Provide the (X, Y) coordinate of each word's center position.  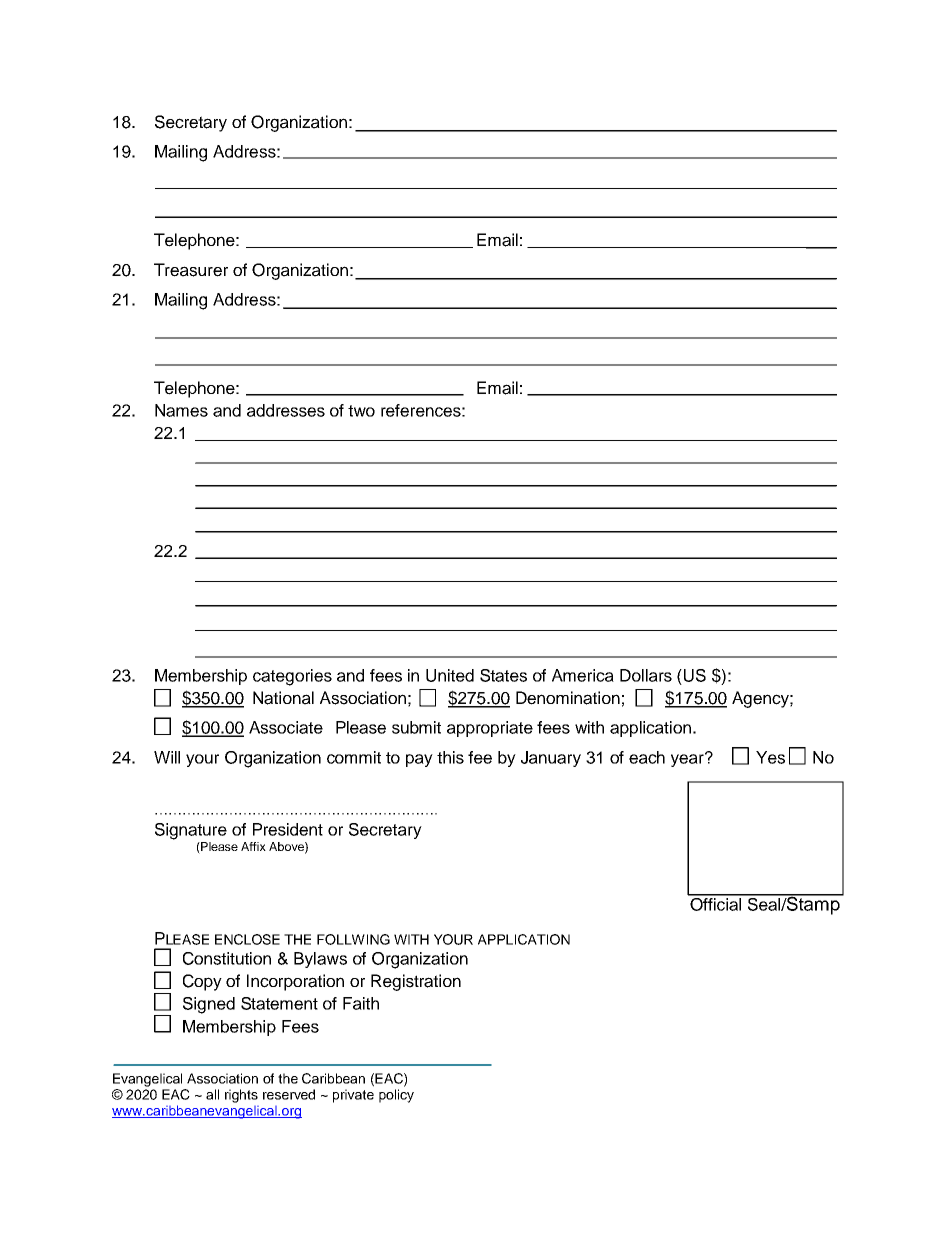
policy (396, 1096)
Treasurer (191, 270)
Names (181, 410)
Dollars (646, 675)
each (647, 757)
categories (292, 677)
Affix (253, 846)
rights (241, 1096)
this (450, 757)
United (450, 675)
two (361, 411)
